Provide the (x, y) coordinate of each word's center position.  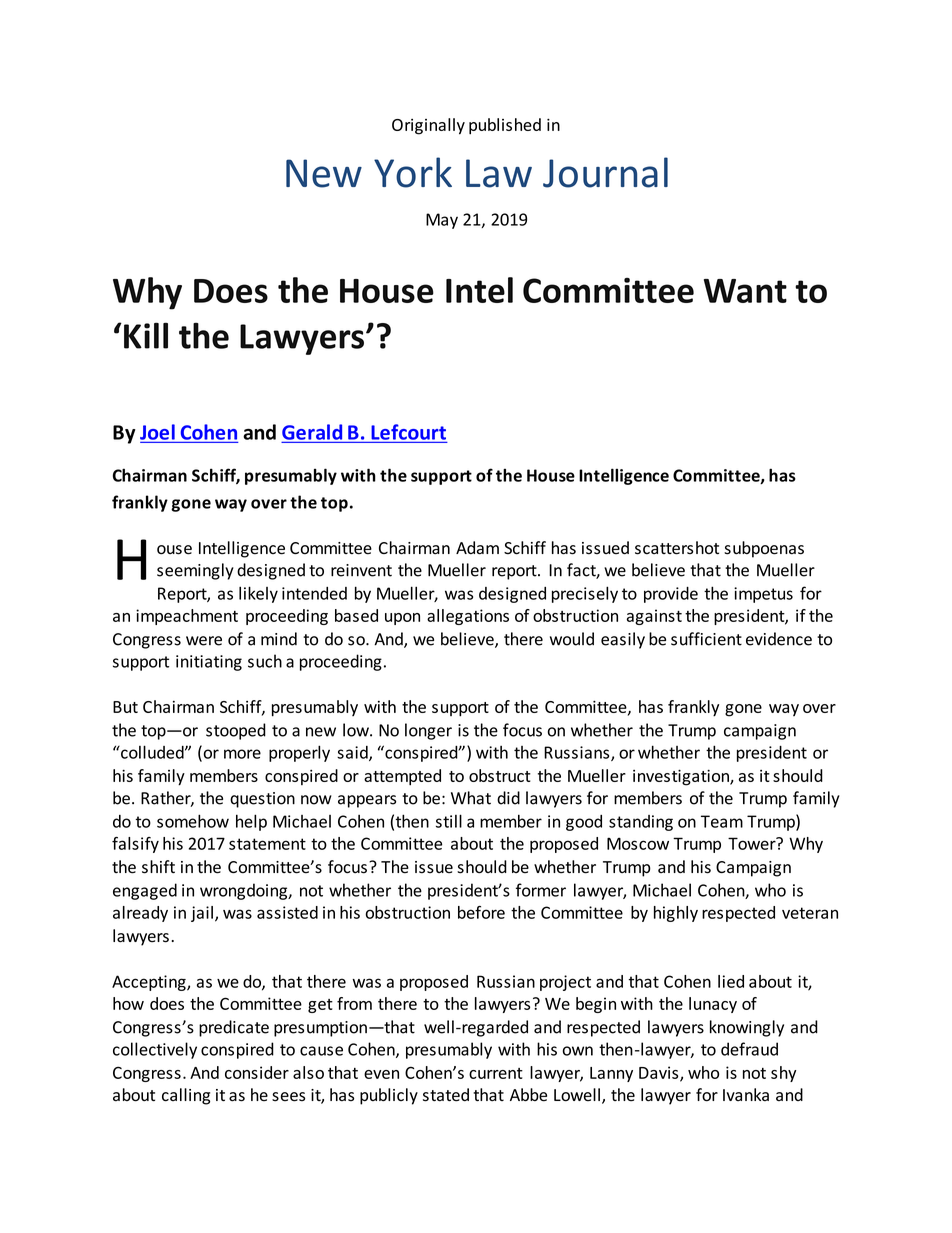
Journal (605, 172)
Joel (157, 433)
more (242, 754)
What (471, 798)
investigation (682, 777)
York (413, 172)
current (496, 1073)
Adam (477, 548)
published (505, 126)
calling (186, 1096)
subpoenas (764, 549)
